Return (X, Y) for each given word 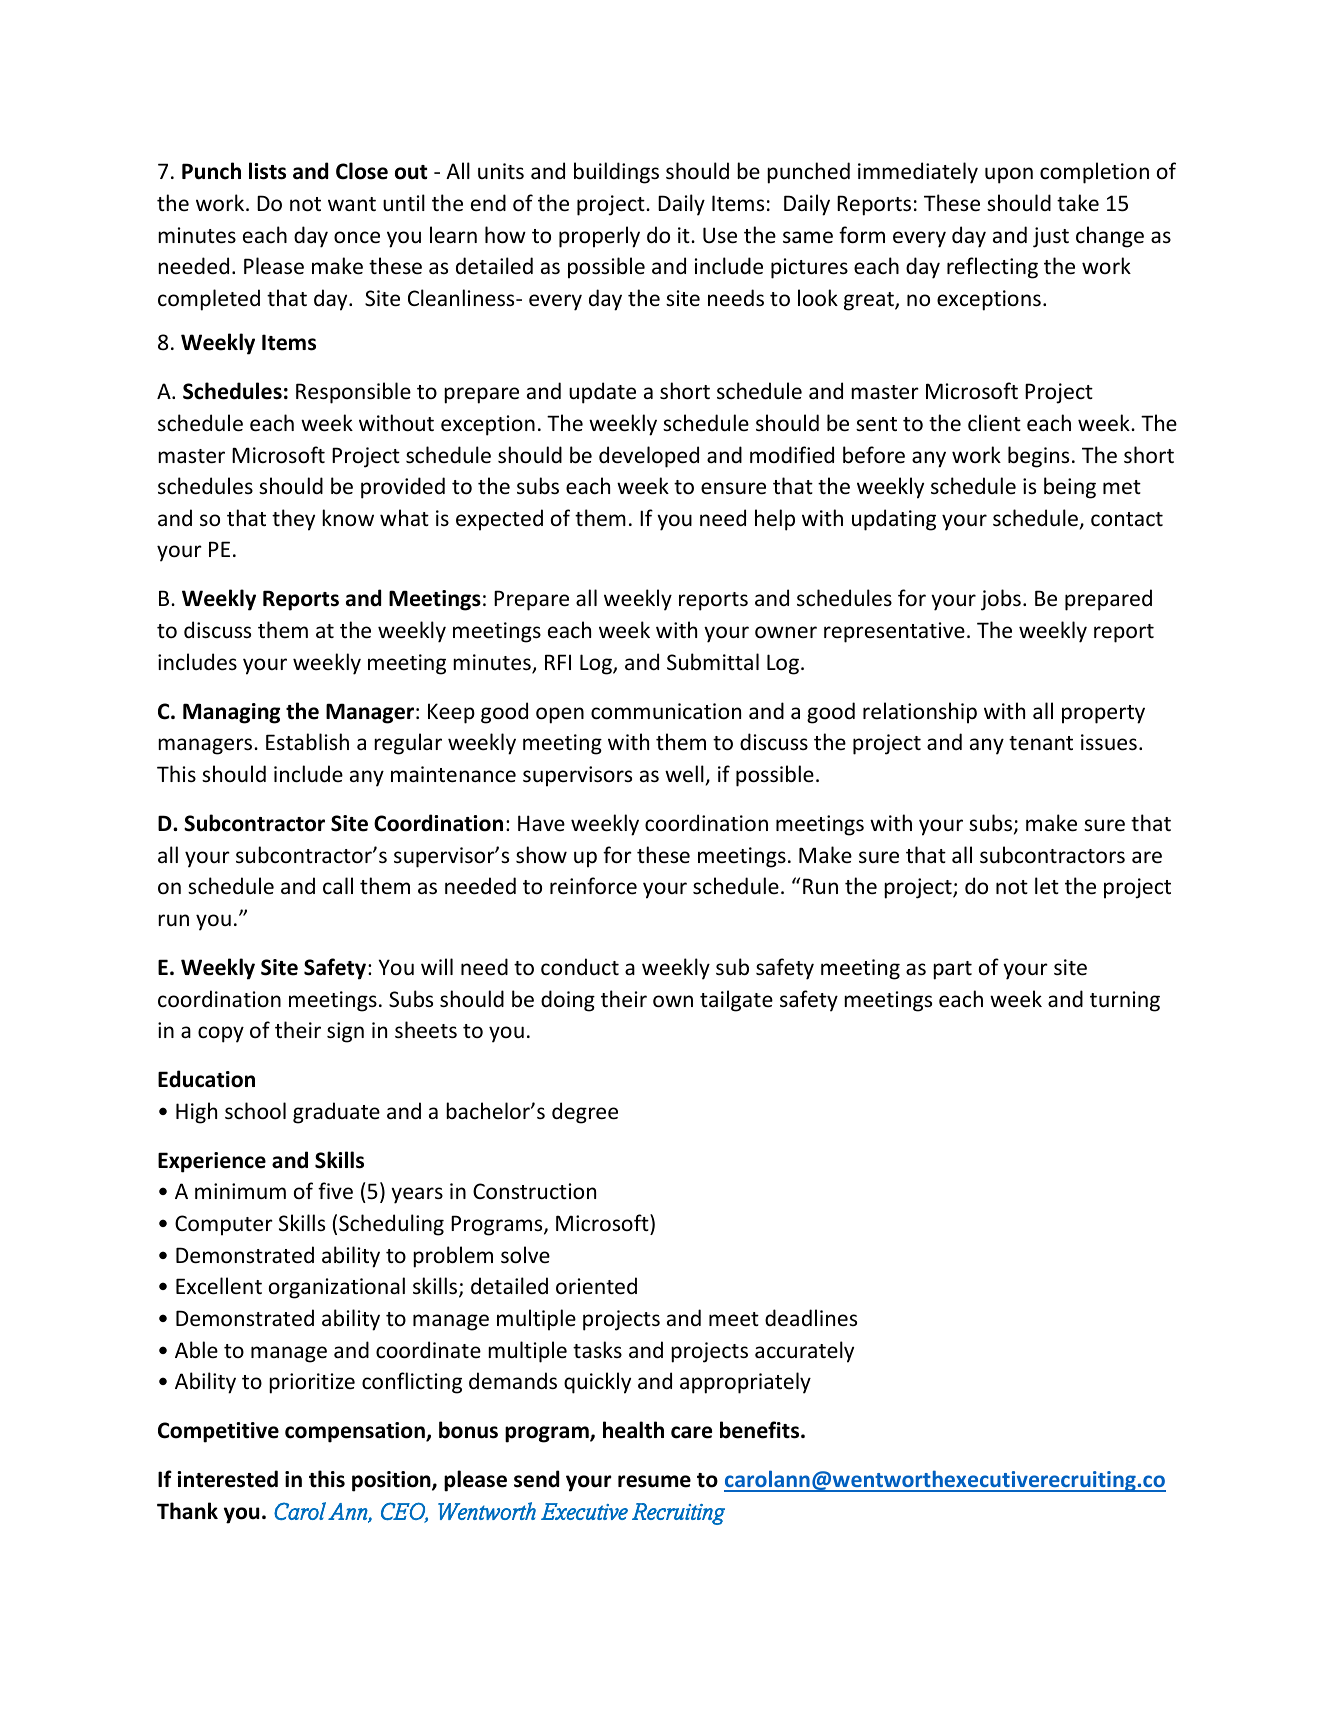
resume (654, 1481)
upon (1009, 175)
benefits (761, 1430)
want (352, 204)
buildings (616, 173)
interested (227, 1479)
